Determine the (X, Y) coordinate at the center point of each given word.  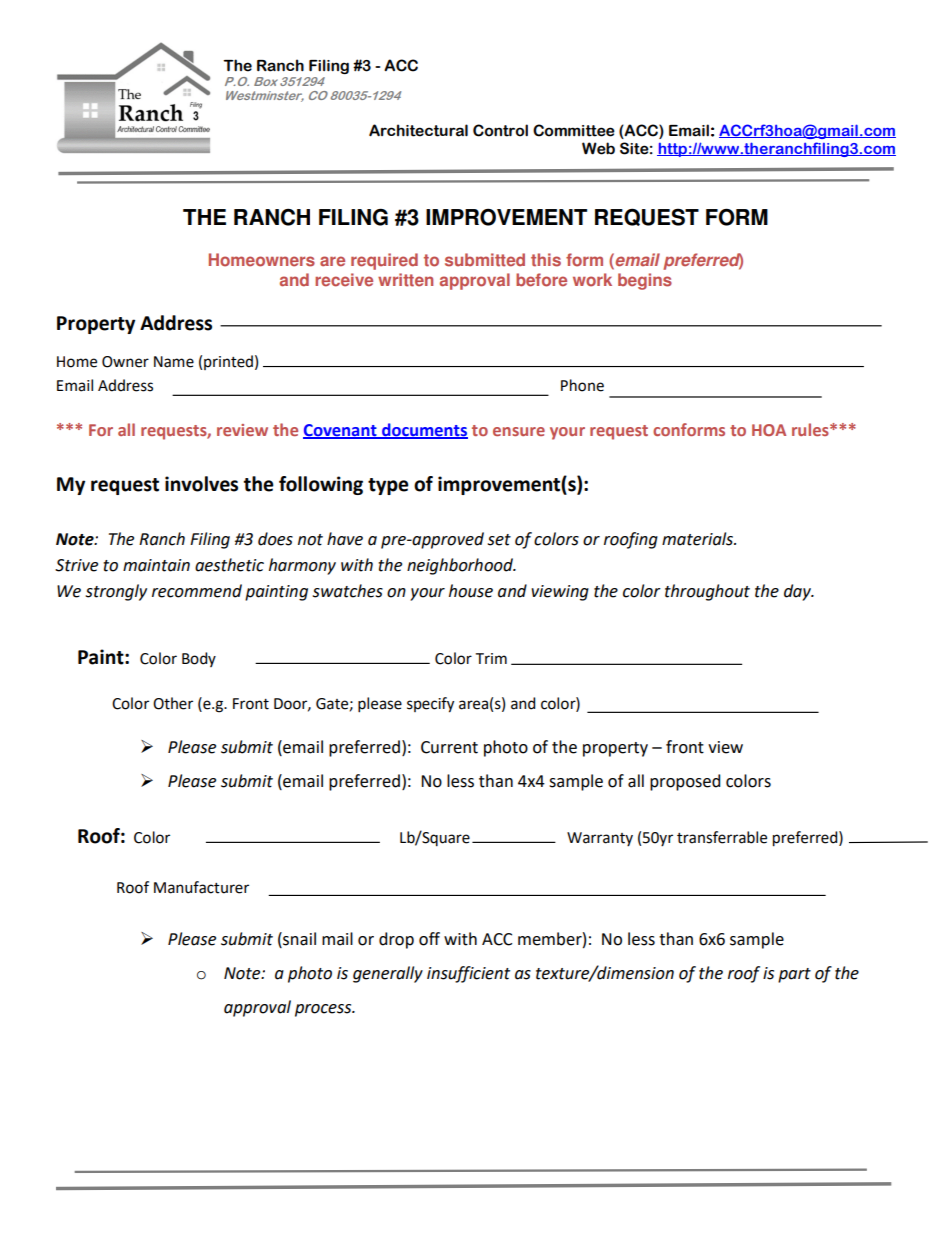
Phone (582, 385)
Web (598, 148)
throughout (707, 592)
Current (449, 747)
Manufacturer (201, 887)
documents (424, 430)
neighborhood (461, 566)
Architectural (418, 130)
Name (174, 362)
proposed (685, 782)
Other (173, 703)
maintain (156, 565)
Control (500, 130)
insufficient (468, 974)
